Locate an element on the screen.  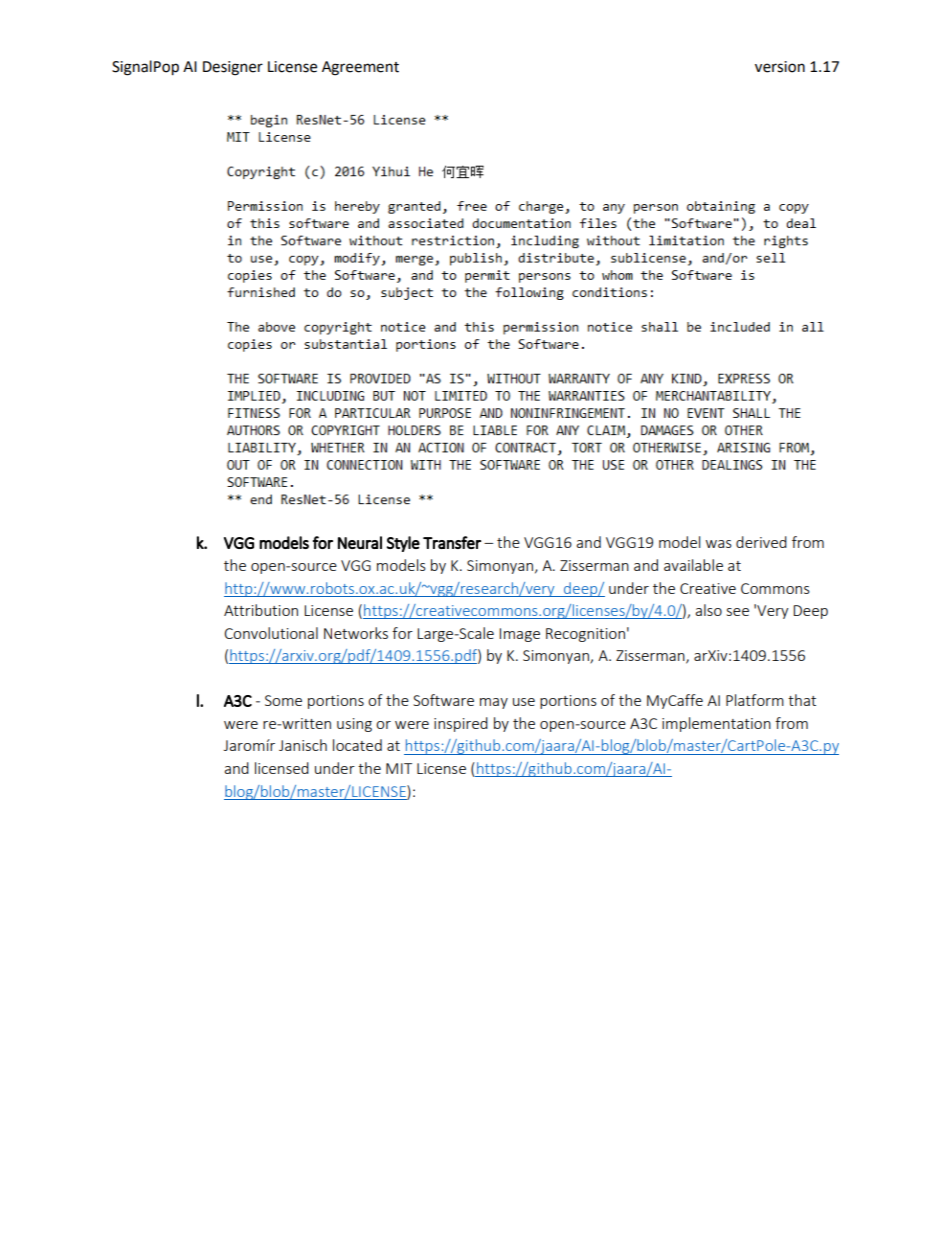
version is located at coordinates (780, 67).
